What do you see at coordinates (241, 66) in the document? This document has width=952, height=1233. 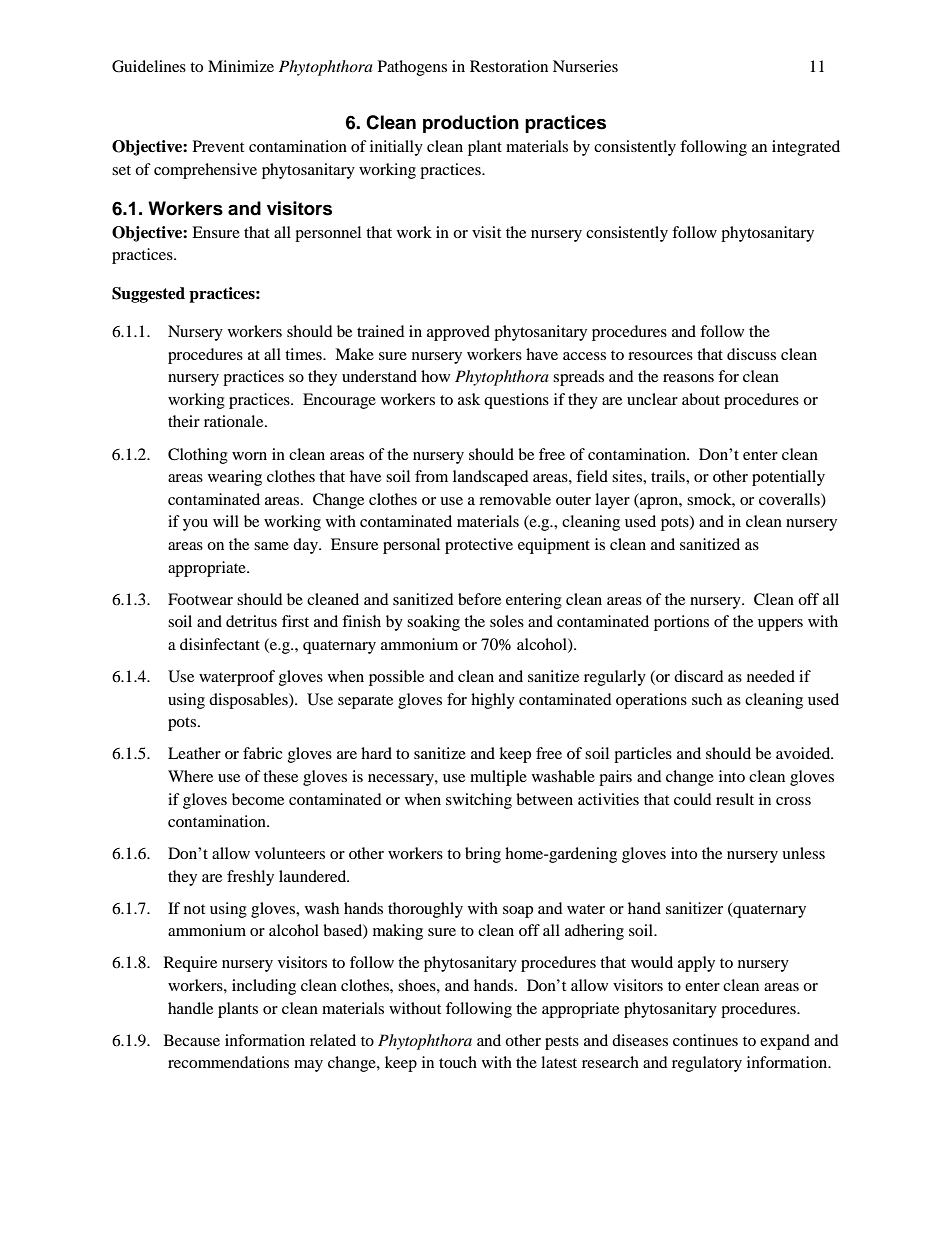 I see `Minimize` at bounding box center [241, 66].
